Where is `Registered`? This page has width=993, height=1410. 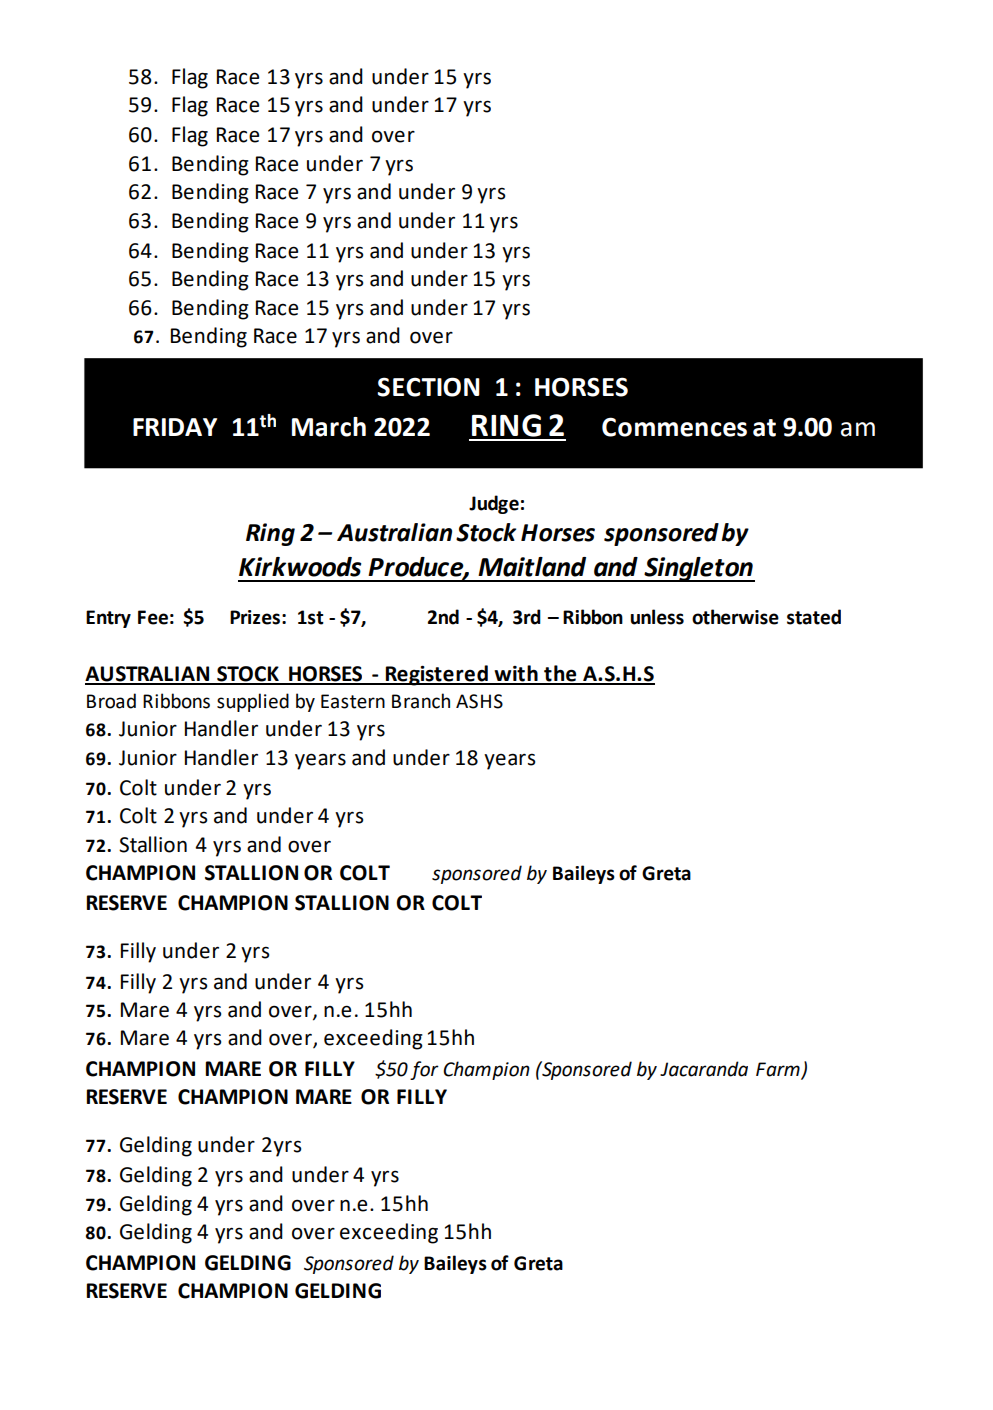 Registered is located at coordinates (437, 675).
